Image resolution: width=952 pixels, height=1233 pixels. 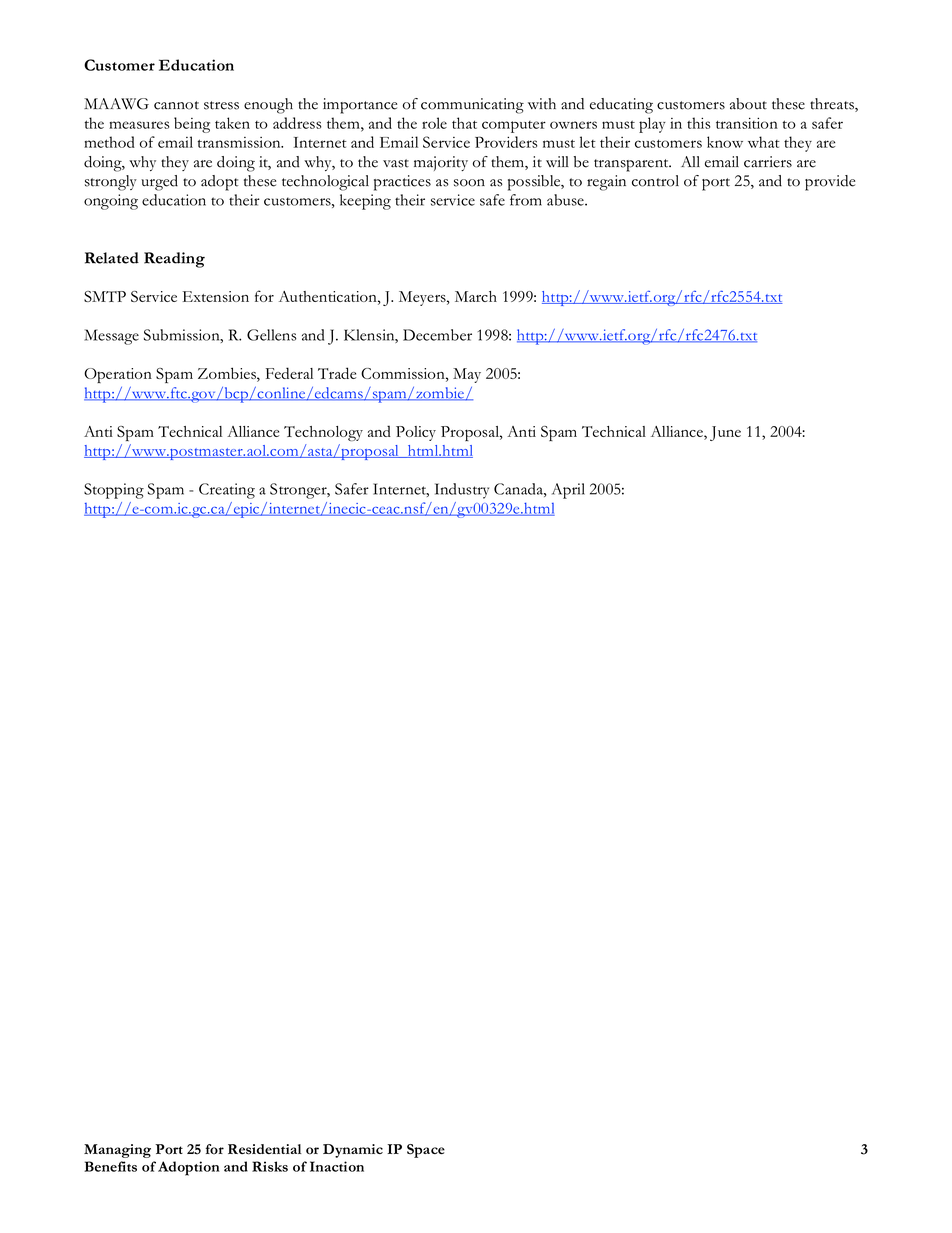 What do you see at coordinates (462, 491) in the screenshot?
I see `Industry` at bounding box center [462, 491].
